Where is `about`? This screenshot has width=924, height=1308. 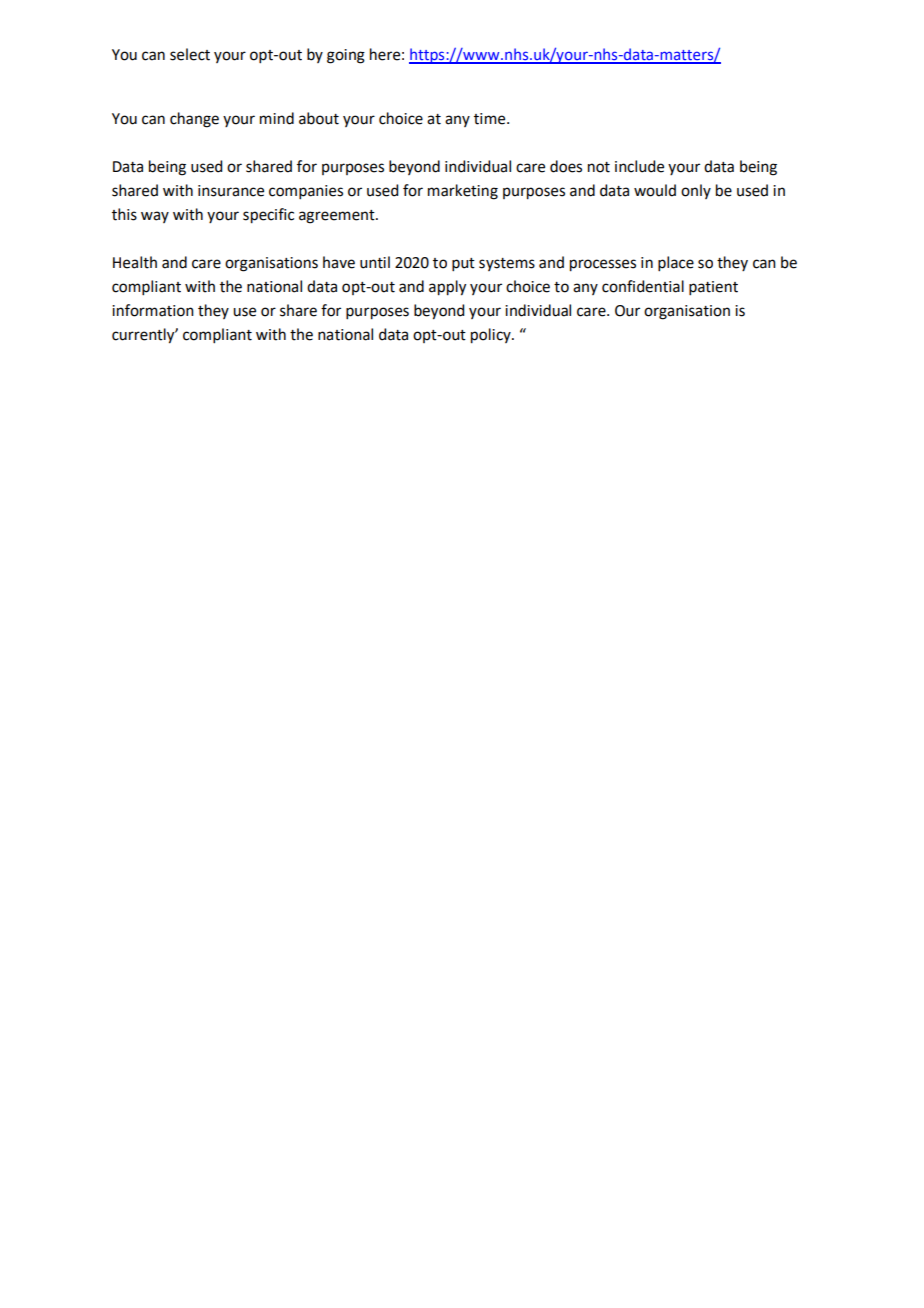 about is located at coordinates (319, 118).
